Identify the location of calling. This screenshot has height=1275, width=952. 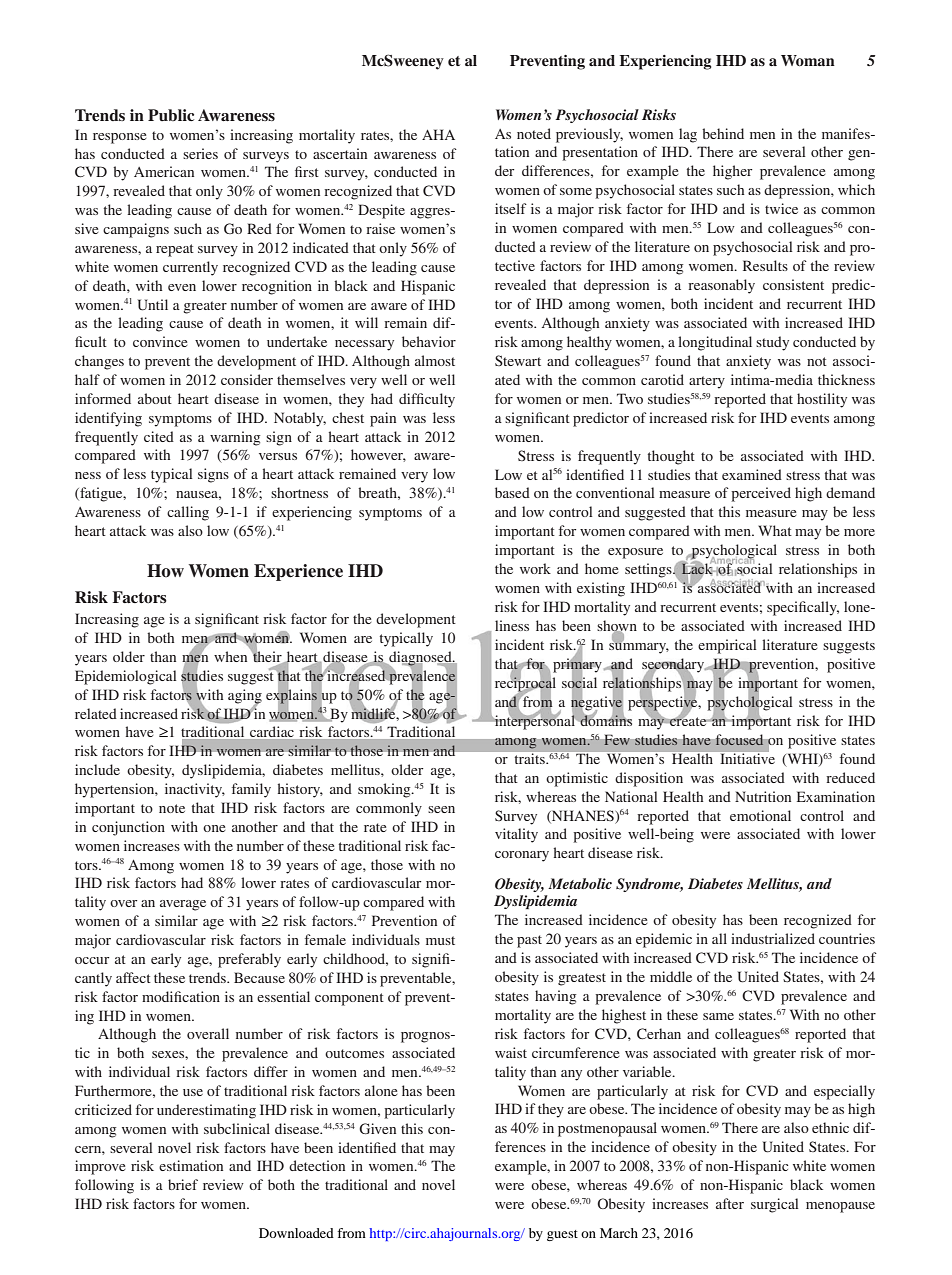
(188, 513).
